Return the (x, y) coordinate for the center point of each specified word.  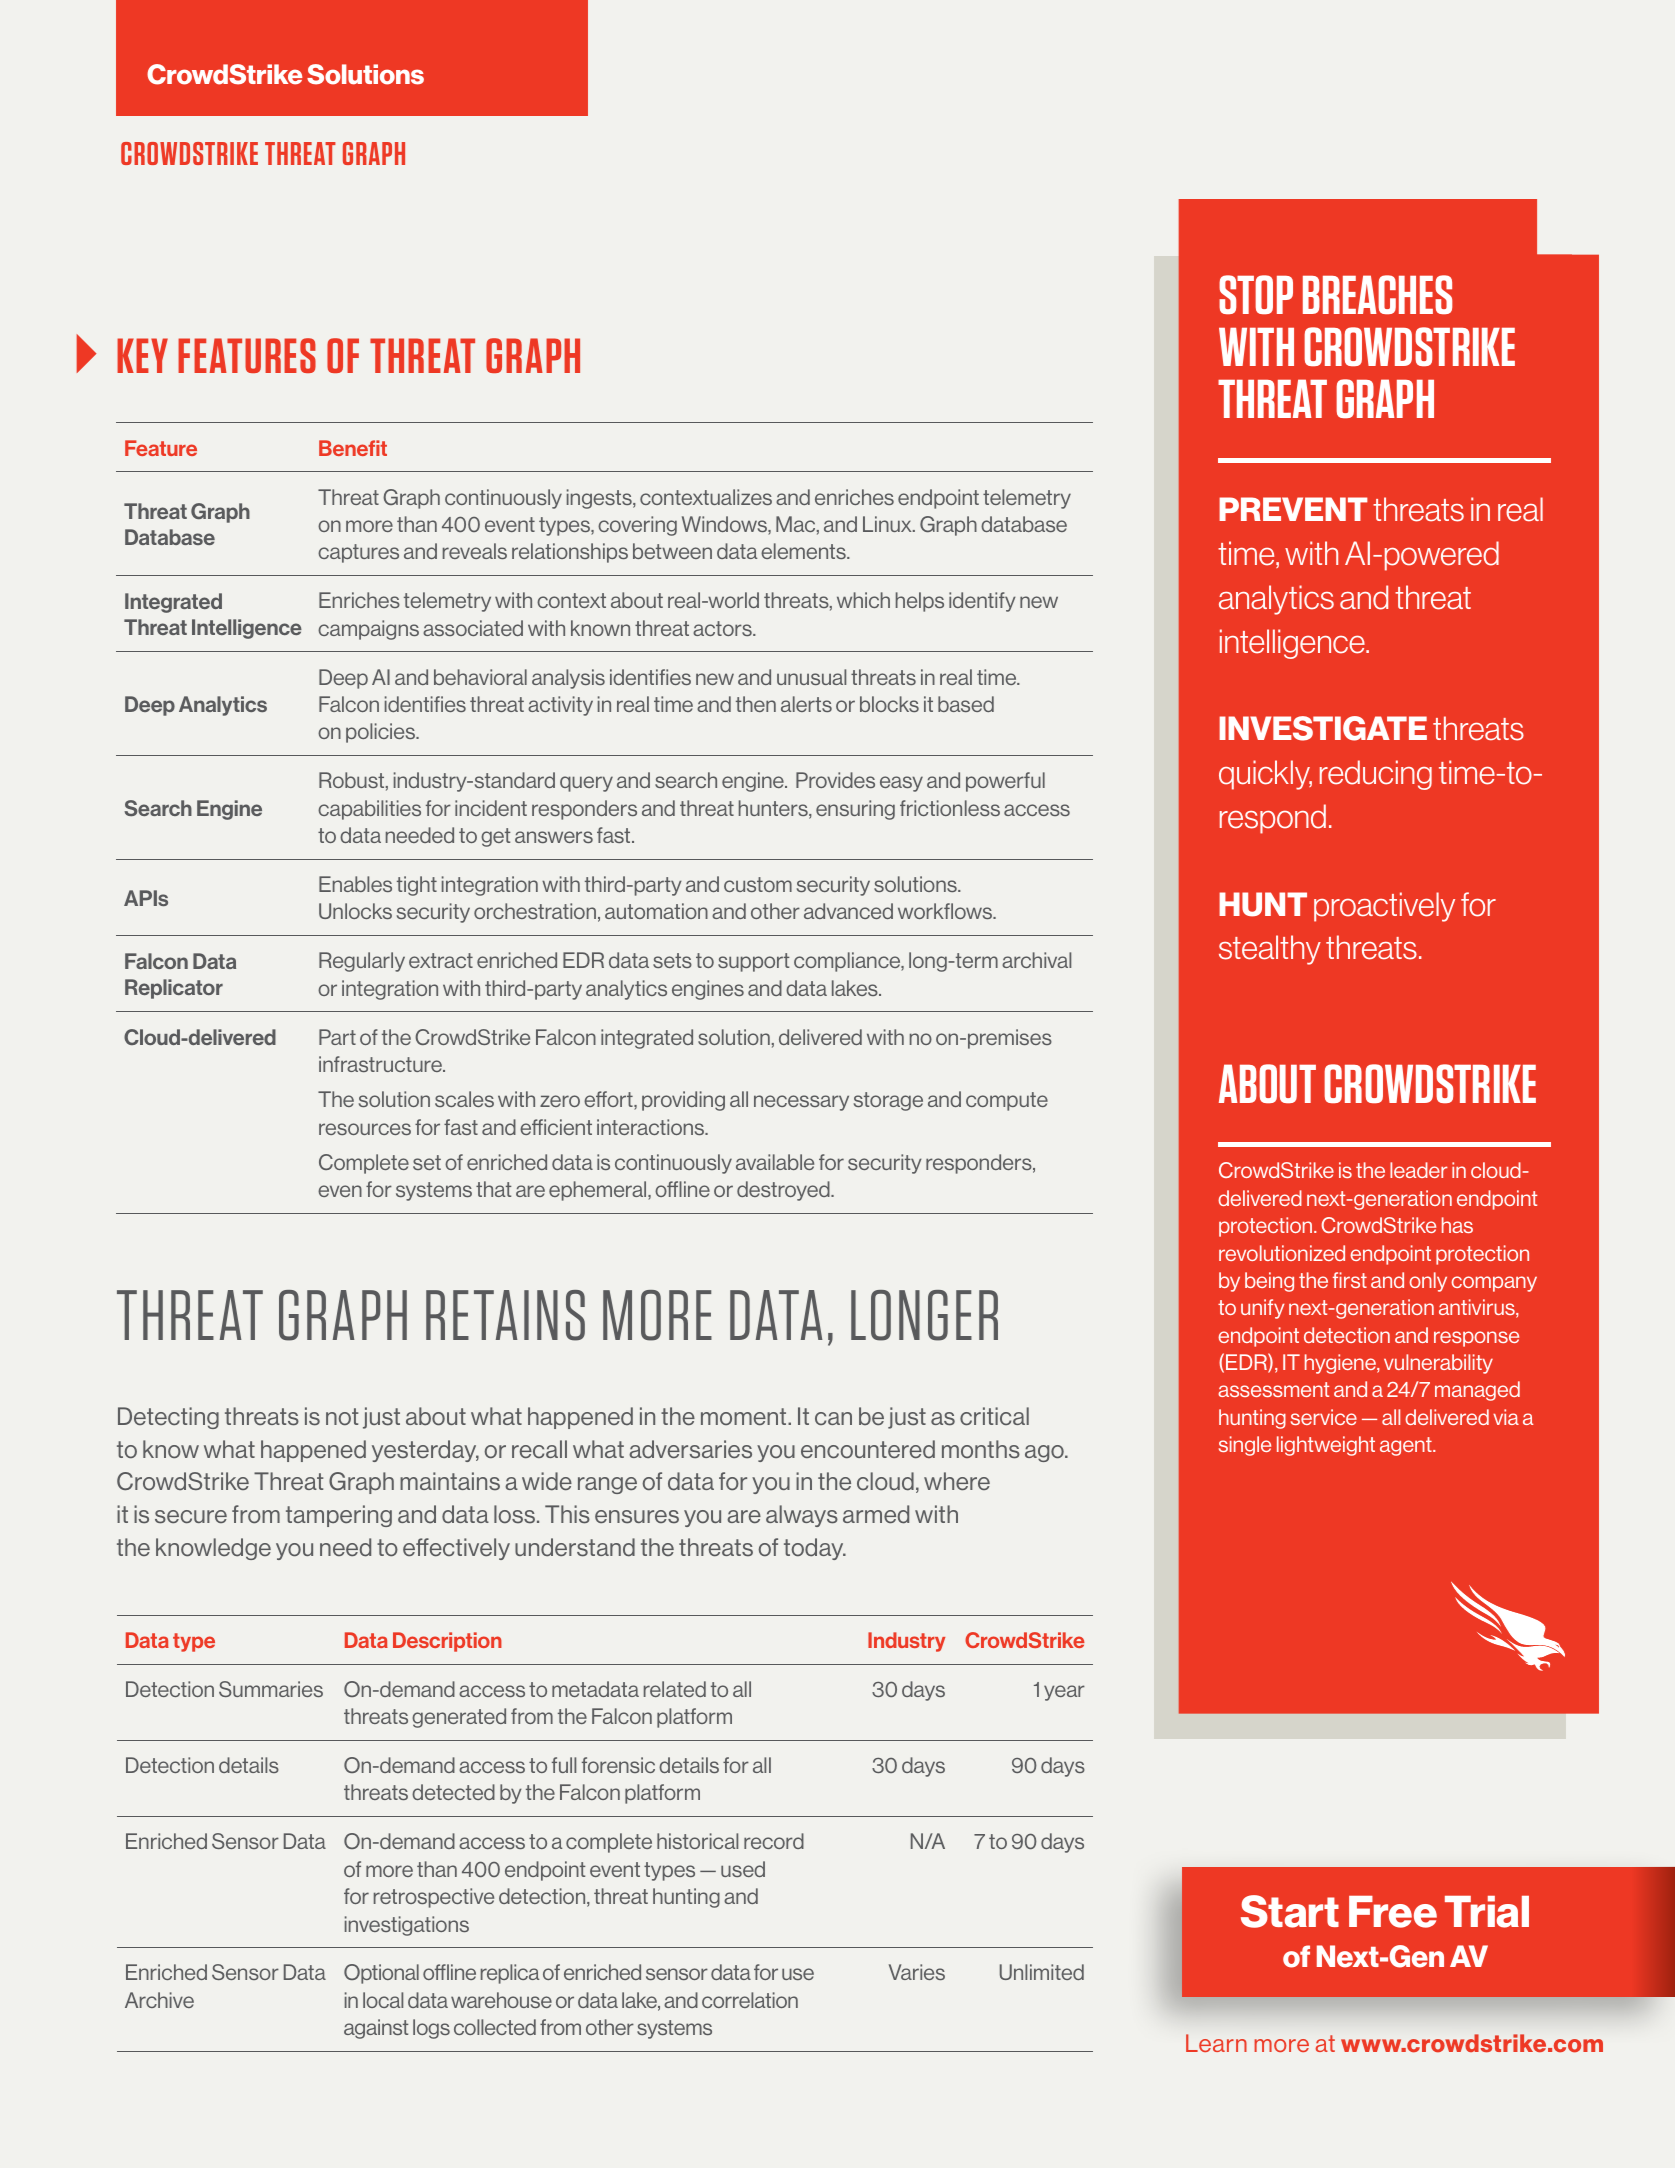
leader (1419, 1170)
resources (365, 1129)
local (383, 2000)
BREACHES (1377, 294)
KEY (142, 355)
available (775, 1162)
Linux (888, 524)
